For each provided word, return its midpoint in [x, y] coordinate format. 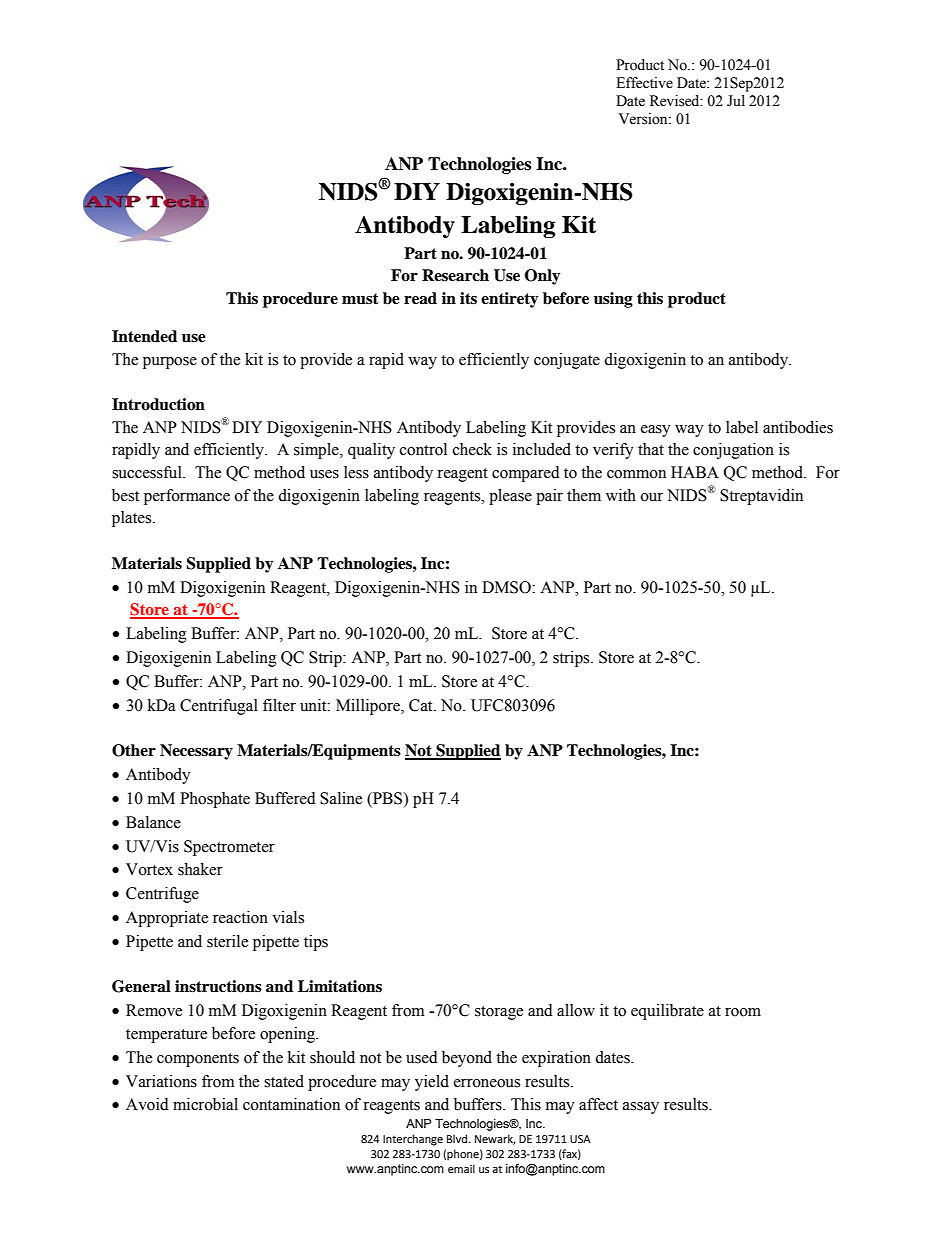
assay [641, 1108]
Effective [644, 83]
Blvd [458, 1138]
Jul [736, 101]
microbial [205, 1104]
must [360, 299]
